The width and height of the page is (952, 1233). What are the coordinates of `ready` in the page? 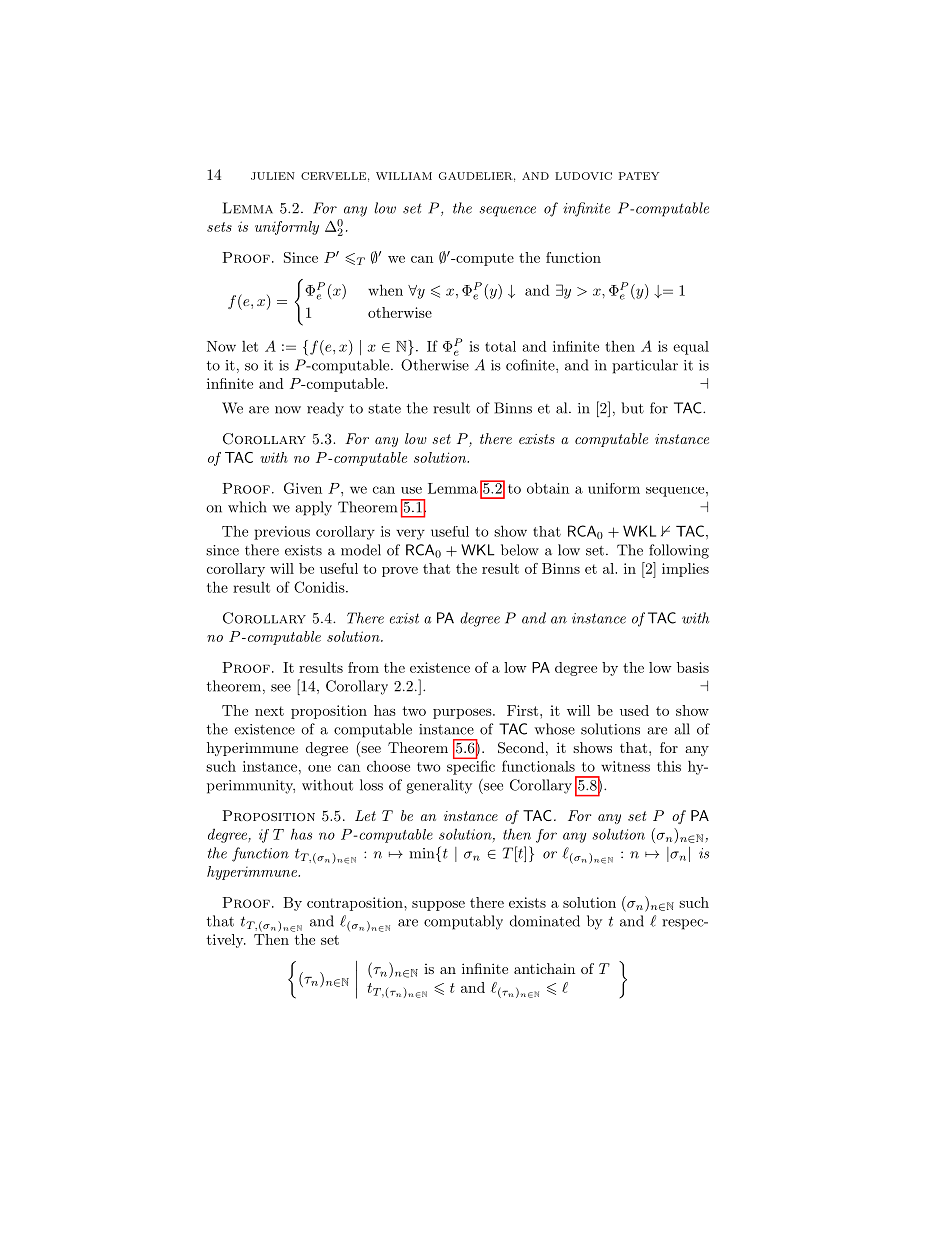 It's located at (325, 409).
